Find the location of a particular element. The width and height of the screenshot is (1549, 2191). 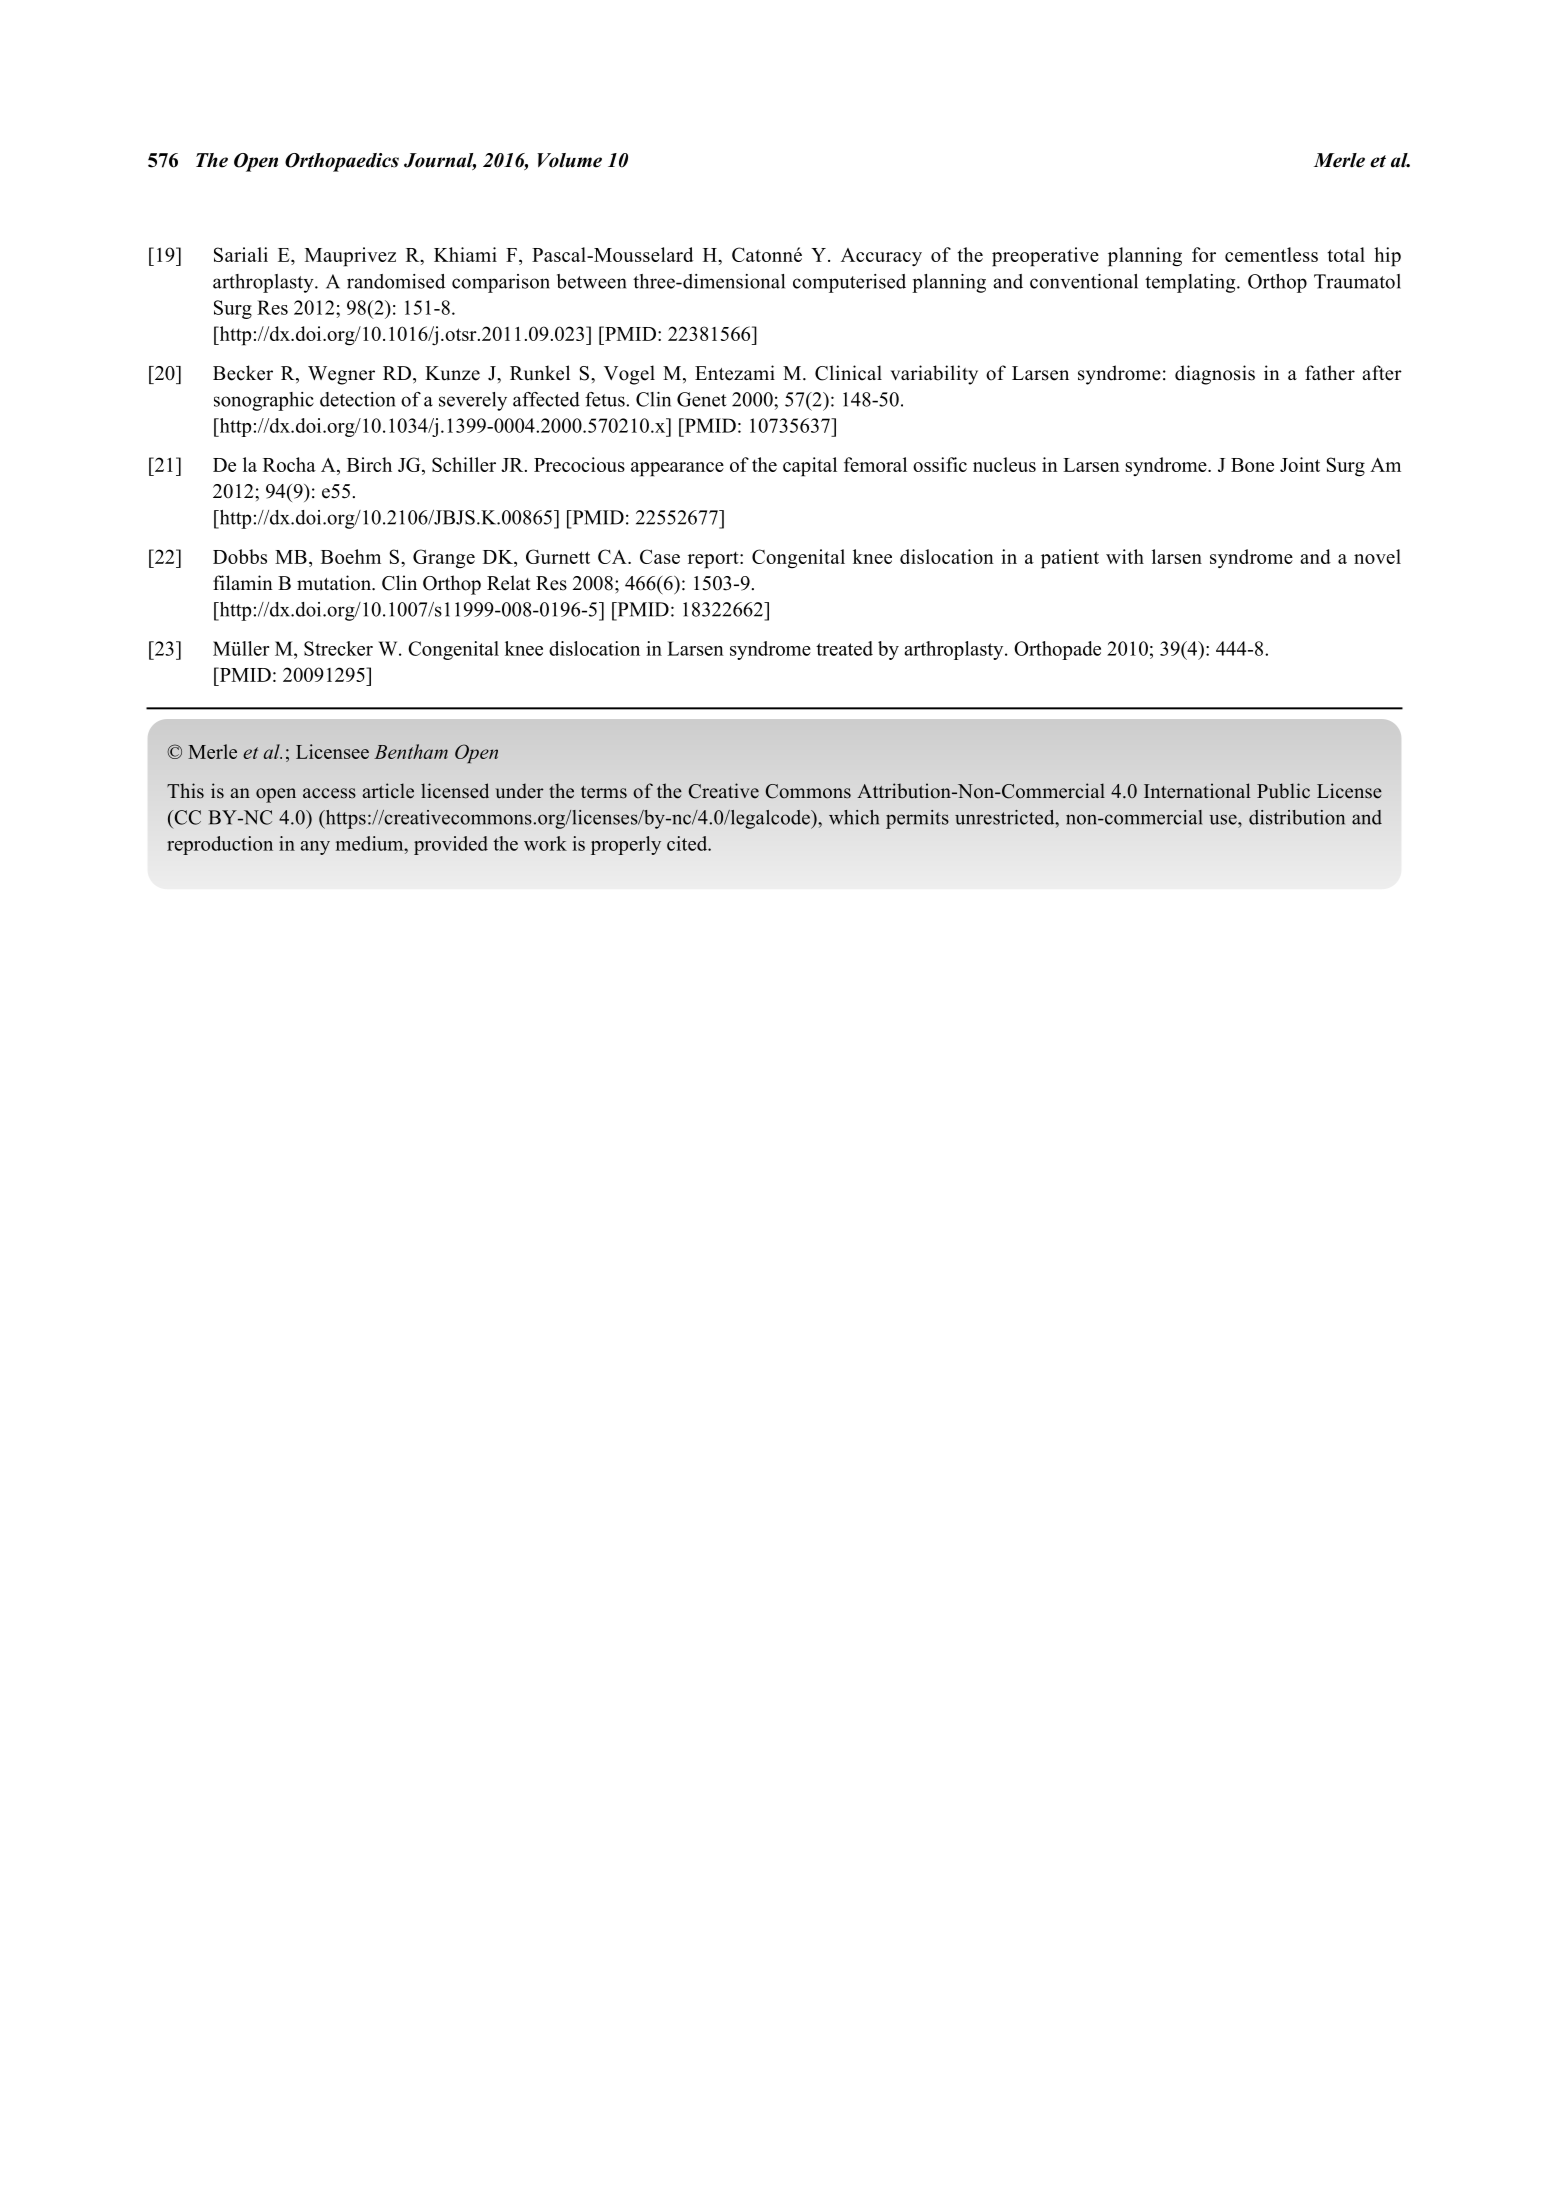

Bone is located at coordinates (1252, 465).
